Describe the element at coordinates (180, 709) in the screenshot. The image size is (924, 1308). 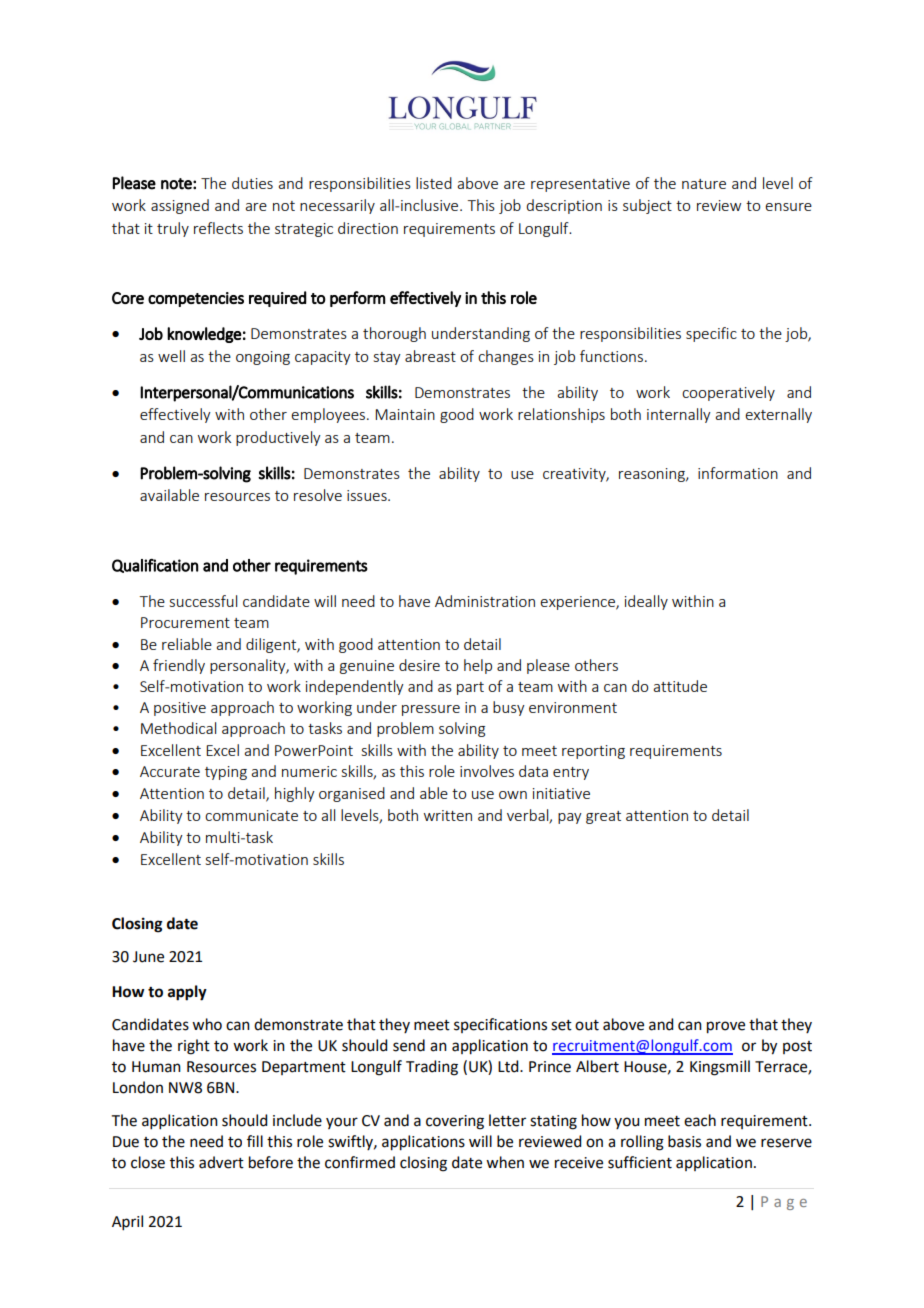
I see `positive` at that location.
